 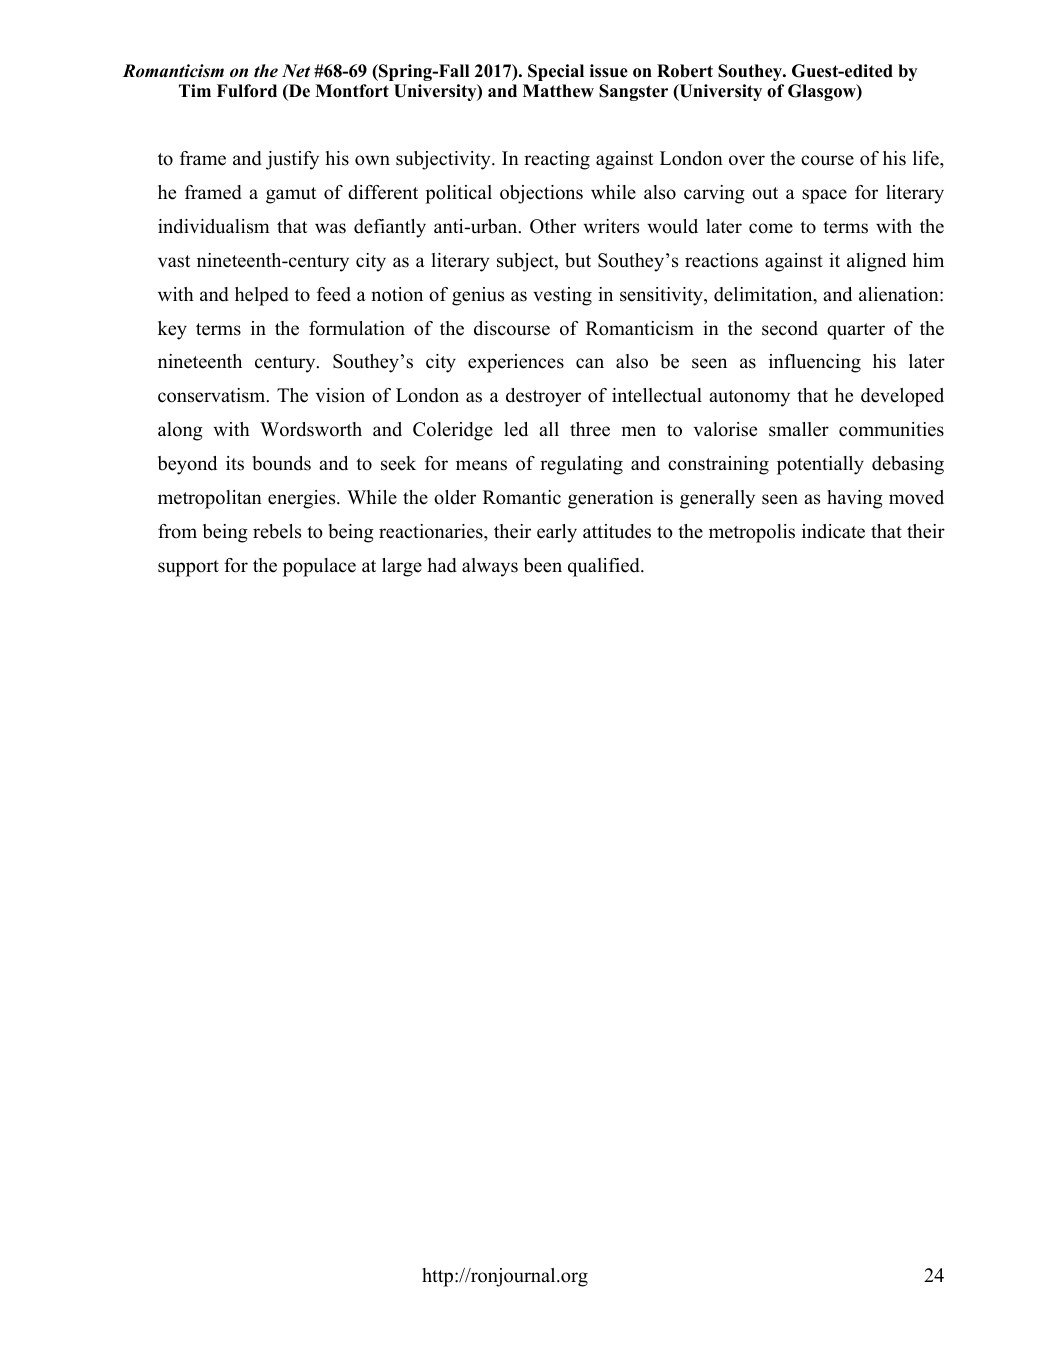 I want to click on vesting, so click(x=562, y=296).
